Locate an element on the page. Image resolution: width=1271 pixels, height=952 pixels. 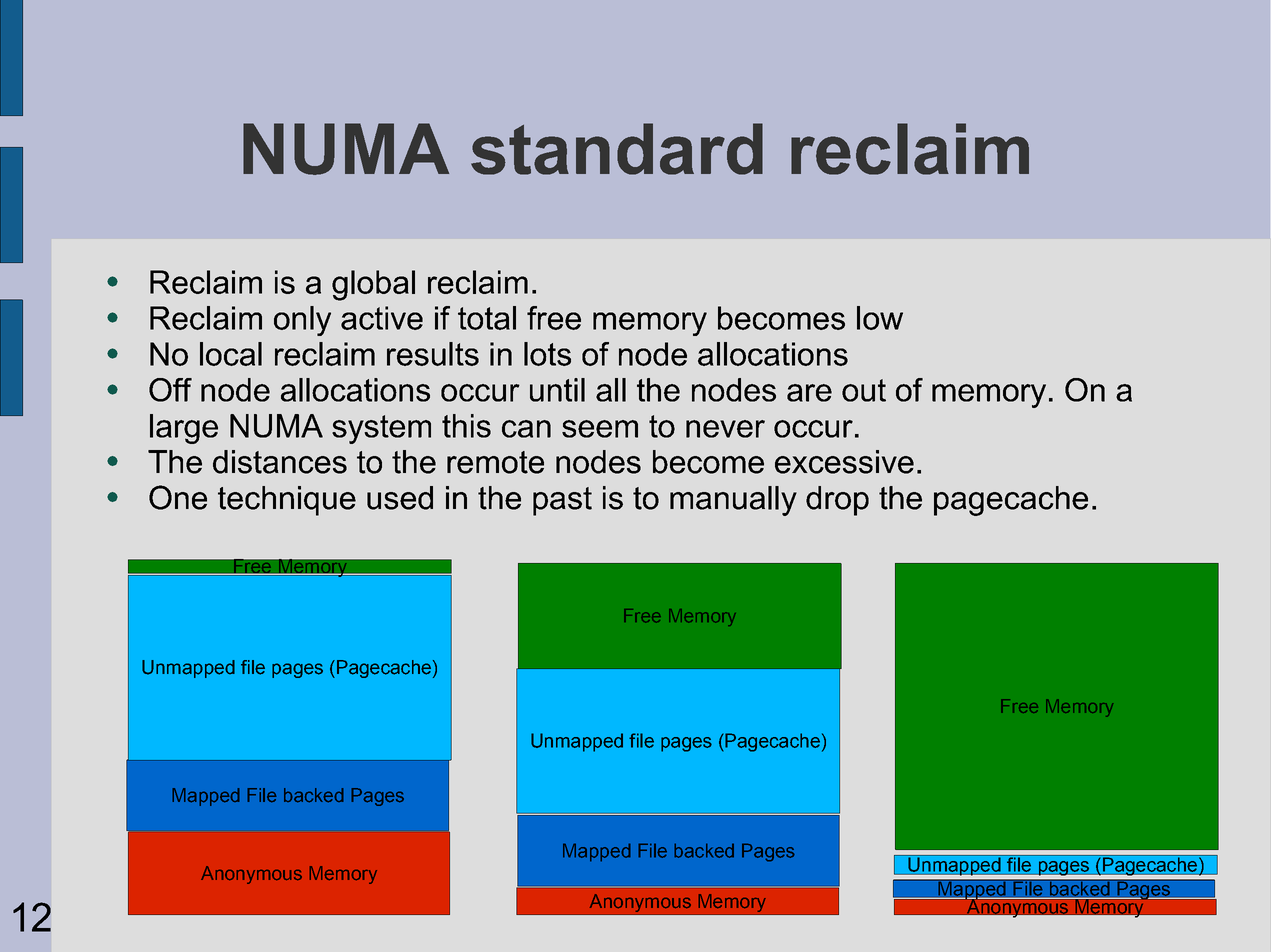
lots is located at coordinates (547, 354).
